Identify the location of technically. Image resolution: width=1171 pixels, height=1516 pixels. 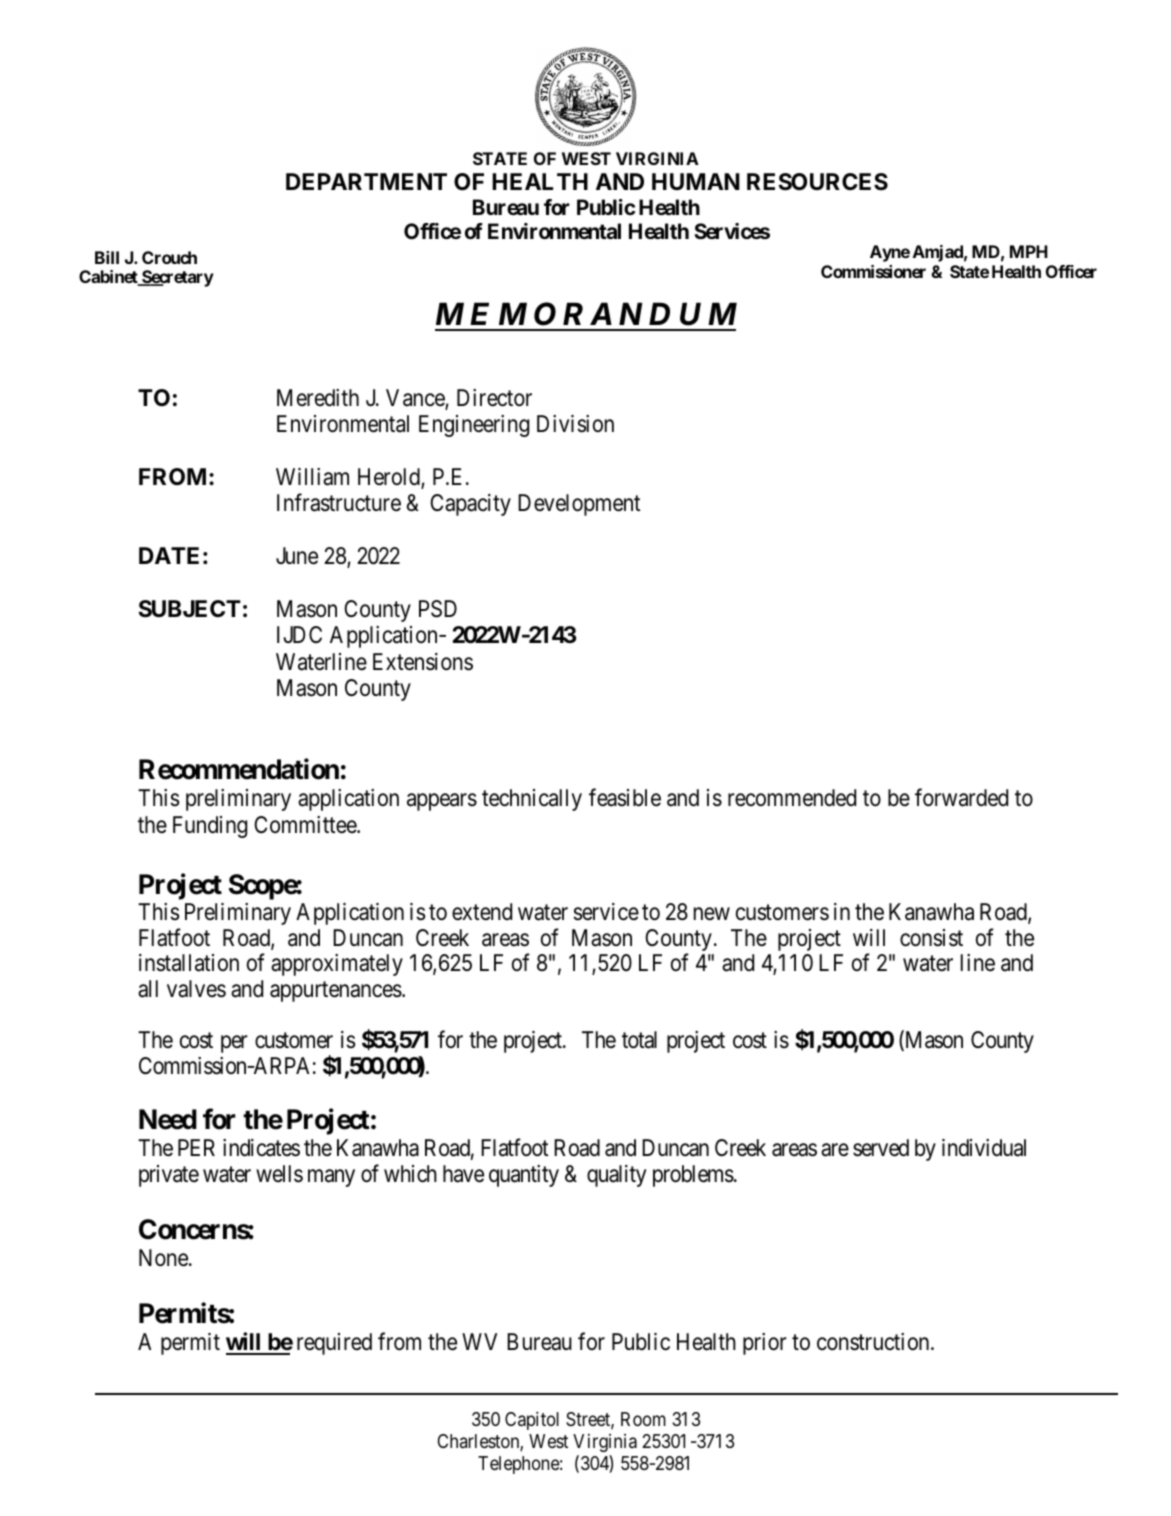
(532, 800).
